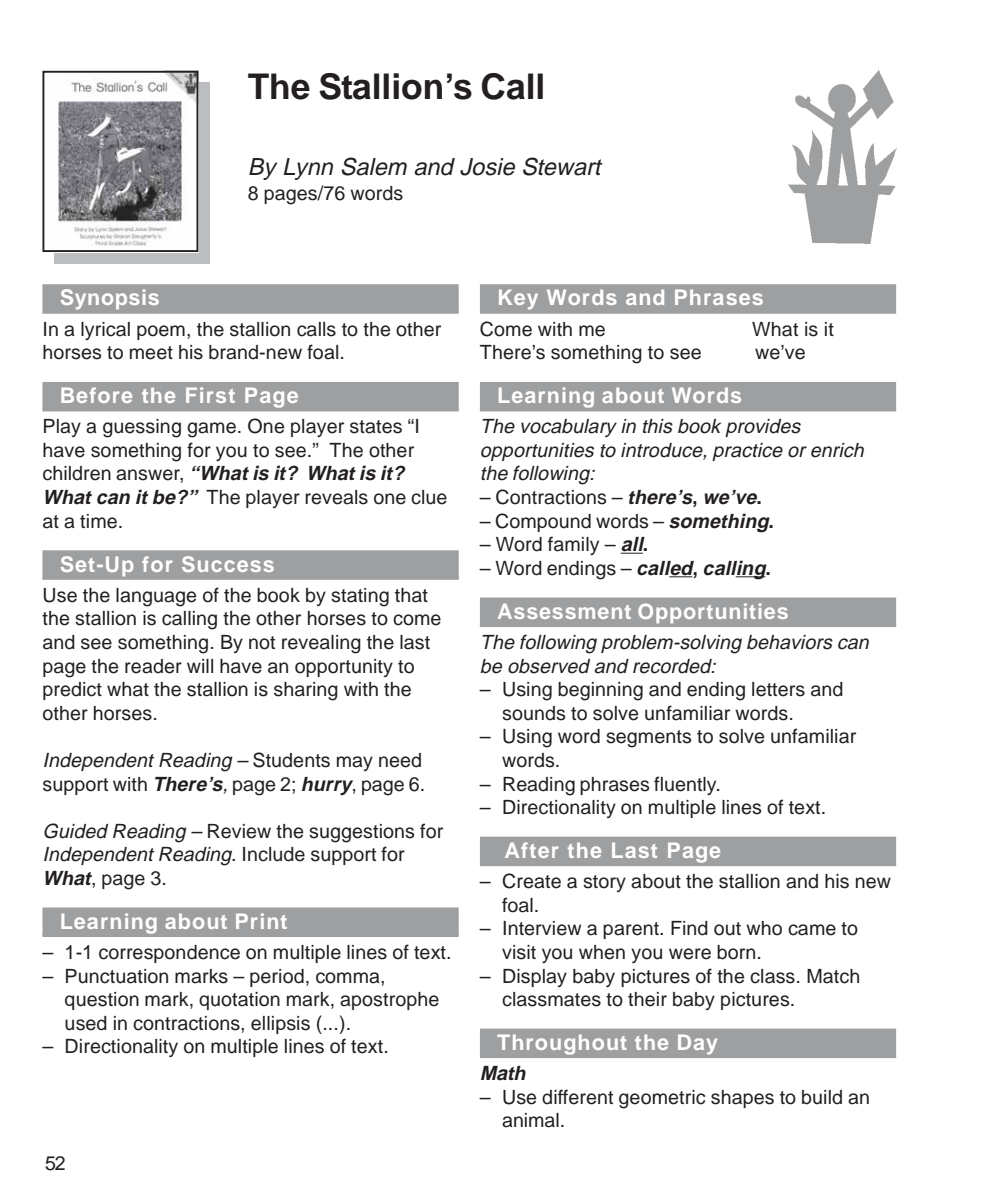 Image resolution: width=991 pixels, height=1204 pixels. I want to click on sounds, so click(533, 713).
